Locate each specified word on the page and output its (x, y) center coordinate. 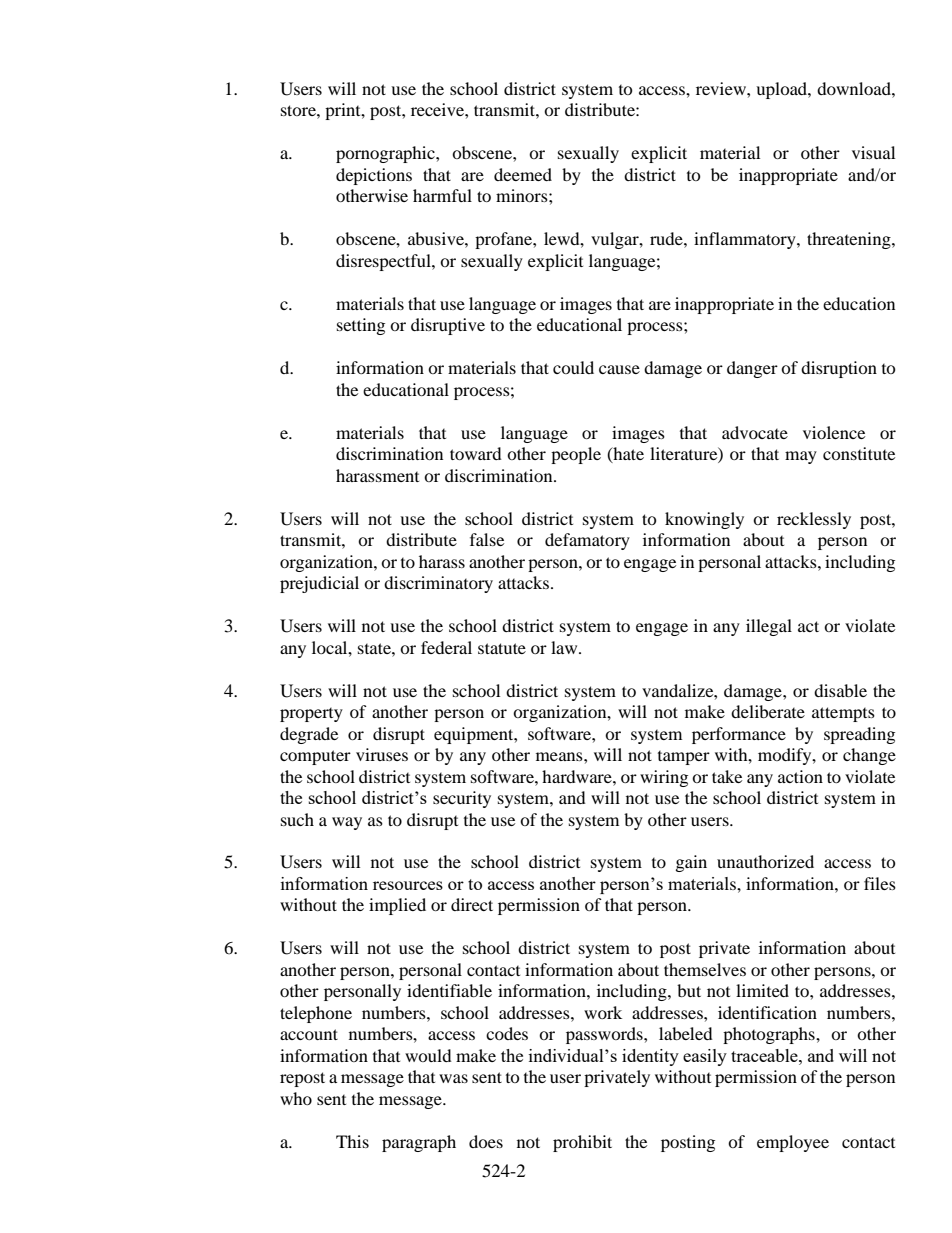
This (352, 1141)
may (801, 457)
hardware (578, 776)
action (800, 776)
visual (873, 152)
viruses (382, 754)
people (576, 455)
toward (476, 453)
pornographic (386, 154)
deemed (523, 174)
